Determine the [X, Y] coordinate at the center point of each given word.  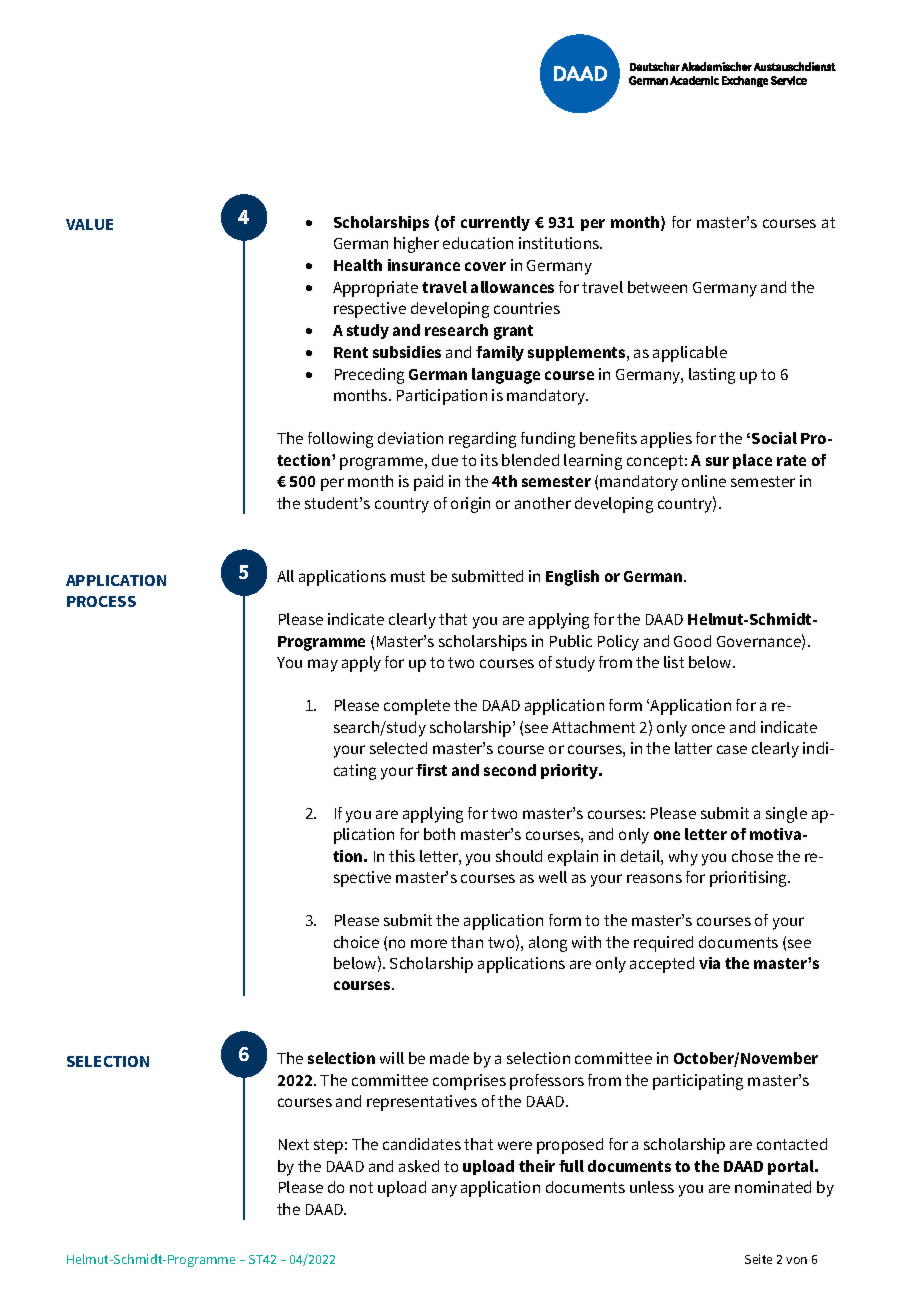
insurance [424, 265]
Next [294, 1144]
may [323, 665]
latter [693, 748]
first [431, 770]
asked [419, 1166]
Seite [758, 1259]
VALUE [89, 224]
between [657, 287]
